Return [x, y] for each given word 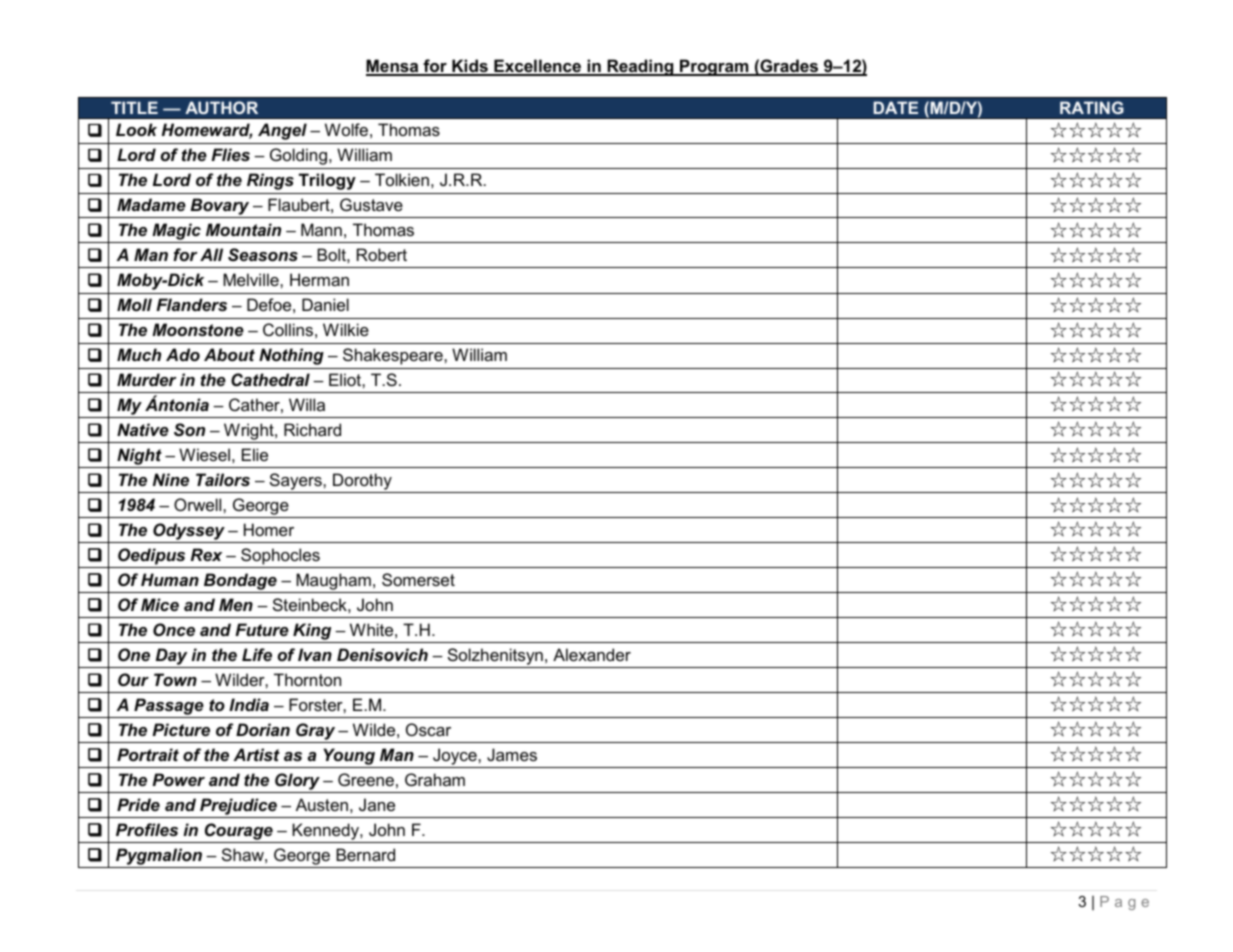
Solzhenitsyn [495, 656]
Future [262, 629]
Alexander [592, 654]
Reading [640, 67]
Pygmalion [159, 856]
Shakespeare [394, 356]
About [229, 354]
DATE [896, 107]
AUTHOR [221, 108]
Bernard [365, 854]
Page [1124, 903]
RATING [1092, 108]
